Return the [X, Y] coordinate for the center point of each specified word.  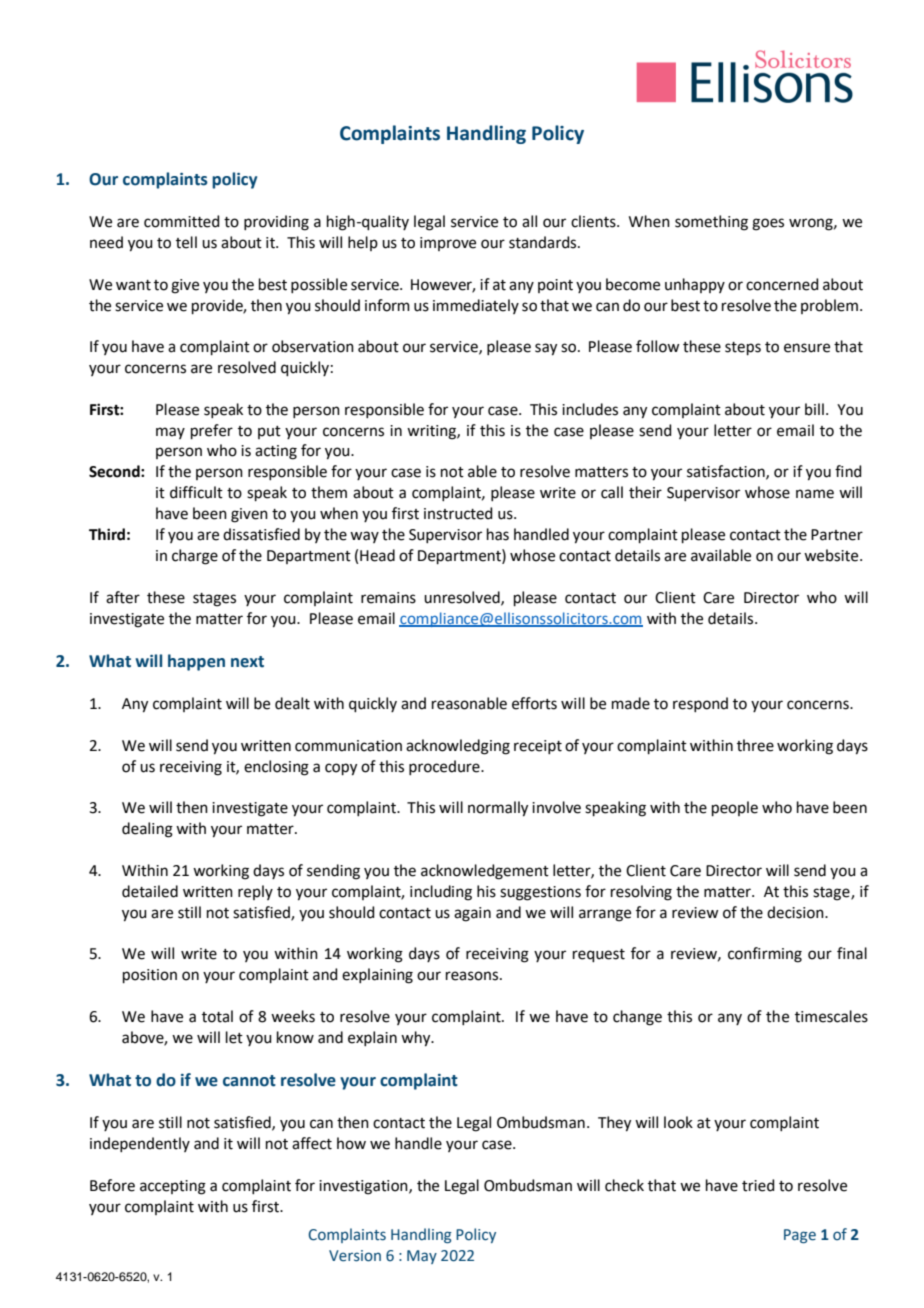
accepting [173, 1187]
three [755, 745]
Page [800, 1236]
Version [355, 1256]
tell [186, 242]
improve [448, 244]
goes [768, 224]
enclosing [276, 768]
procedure [445, 767]
